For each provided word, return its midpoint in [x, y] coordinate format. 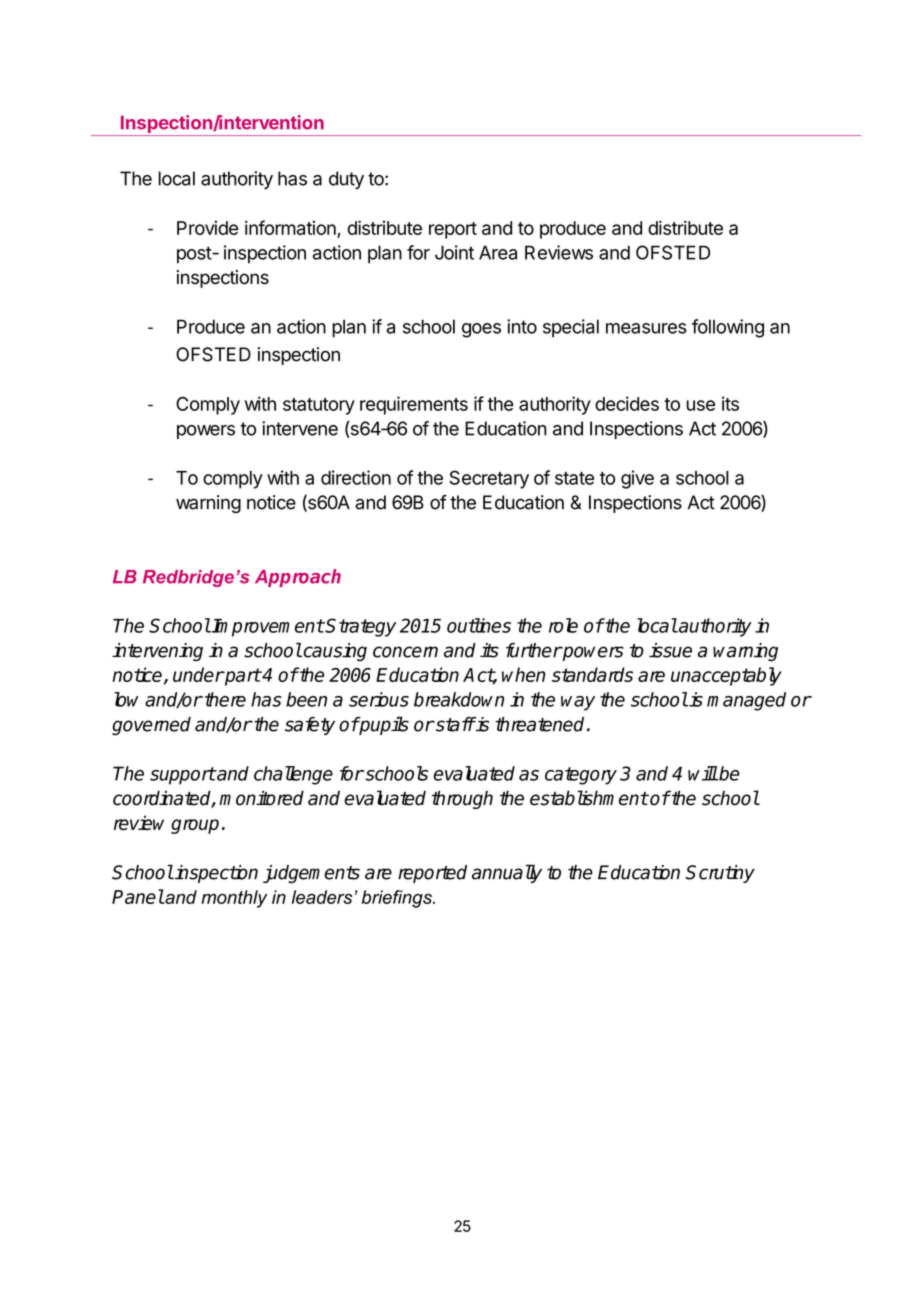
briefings [398, 899]
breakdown [459, 699]
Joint [454, 252]
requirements [414, 405]
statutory [319, 406]
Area [498, 252]
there [225, 699]
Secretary [489, 479]
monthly [234, 899]
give [637, 479]
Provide [207, 228]
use [700, 405]
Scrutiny [720, 874]
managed [746, 701]
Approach [298, 578]
